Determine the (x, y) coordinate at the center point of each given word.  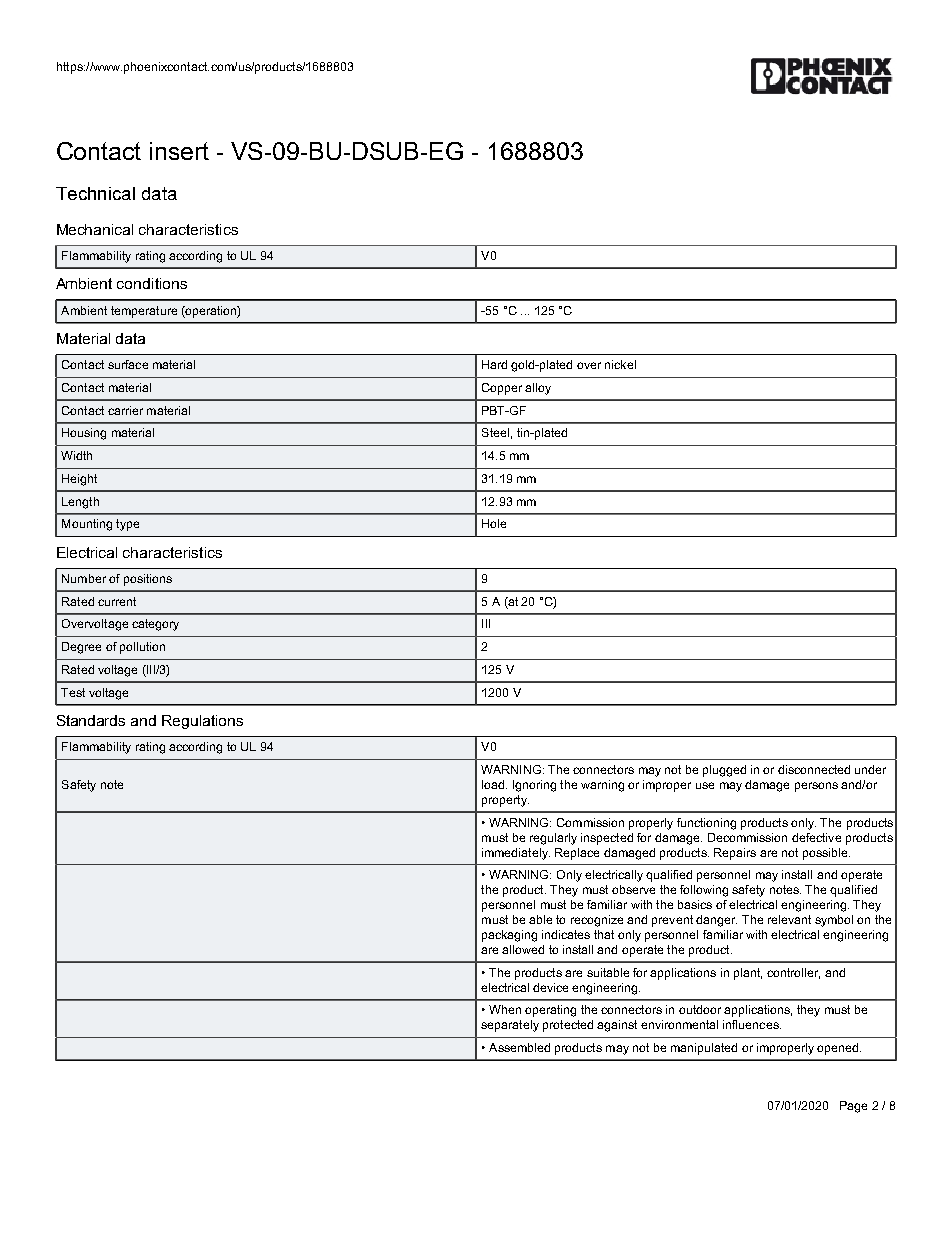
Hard (494, 364)
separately (510, 1026)
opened (839, 1049)
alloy (538, 389)
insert (179, 151)
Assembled (519, 1047)
